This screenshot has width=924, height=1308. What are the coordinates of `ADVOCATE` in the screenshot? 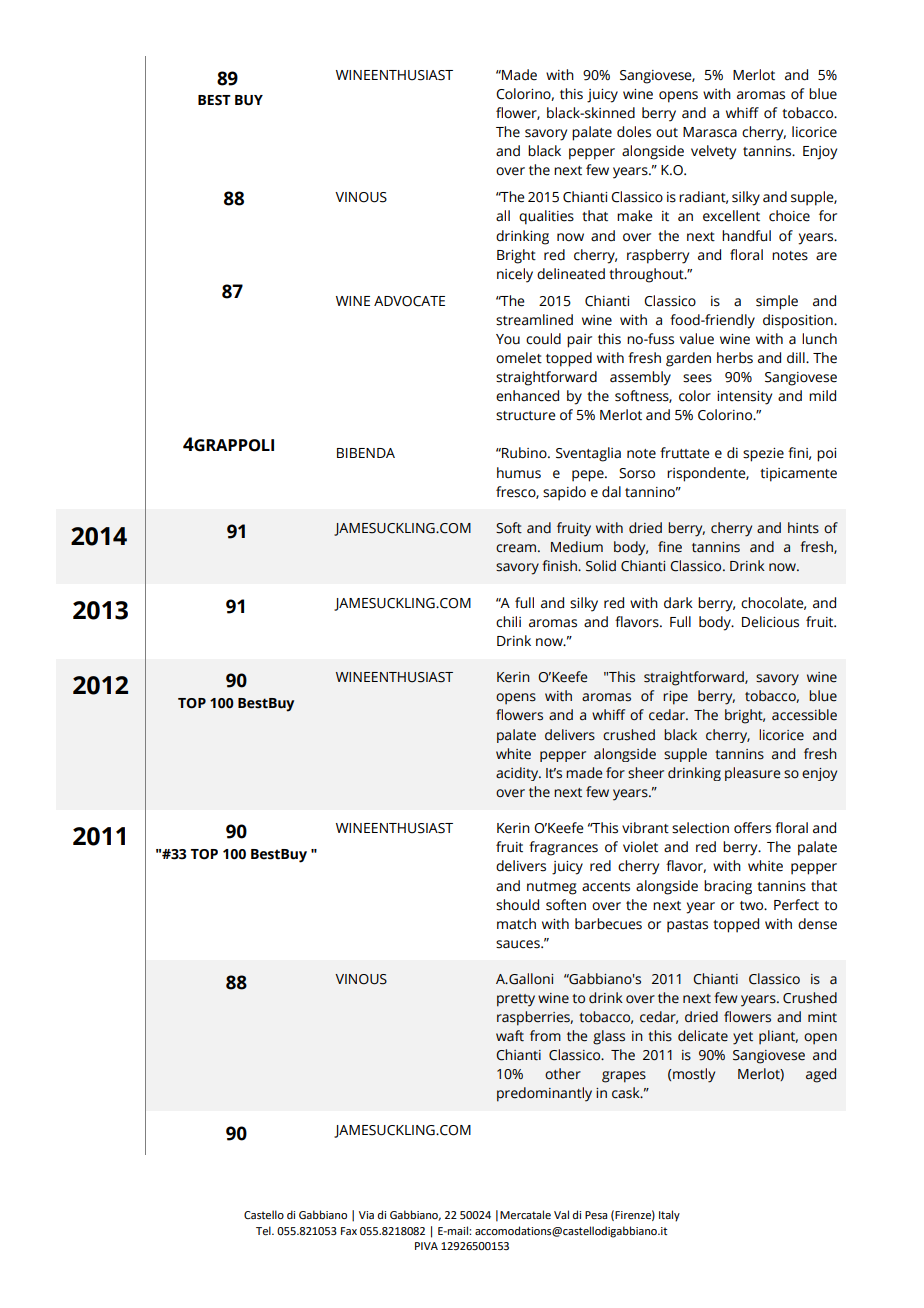 It's located at (409, 301).
